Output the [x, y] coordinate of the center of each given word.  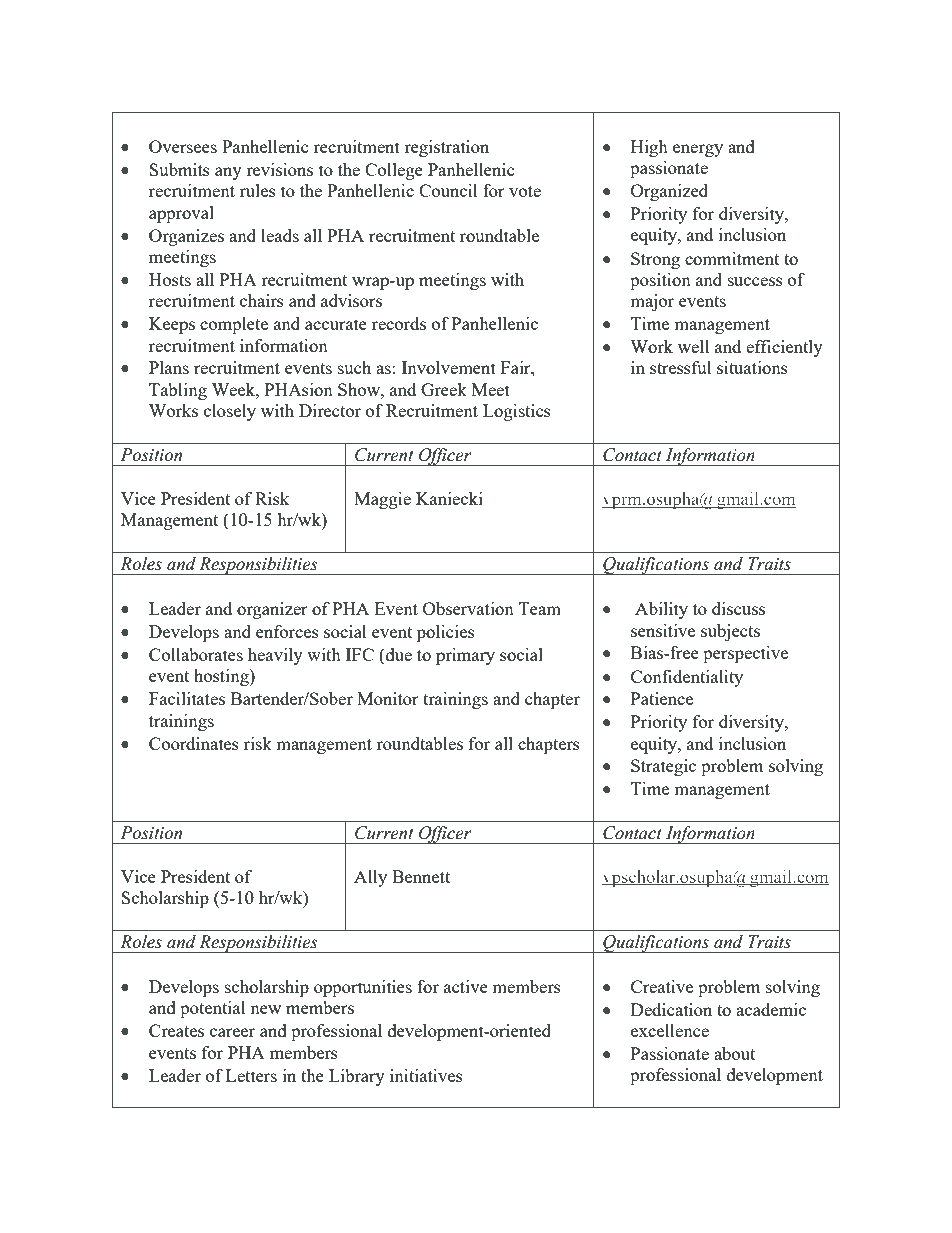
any [228, 173]
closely [230, 412]
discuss [738, 608]
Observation [468, 608]
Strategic [663, 767]
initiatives [426, 1075]
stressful [681, 367]
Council [448, 190]
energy [698, 150]
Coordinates [194, 743]
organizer [272, 610]
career [232, 1032]
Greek [444, 389]
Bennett [421, 876]
